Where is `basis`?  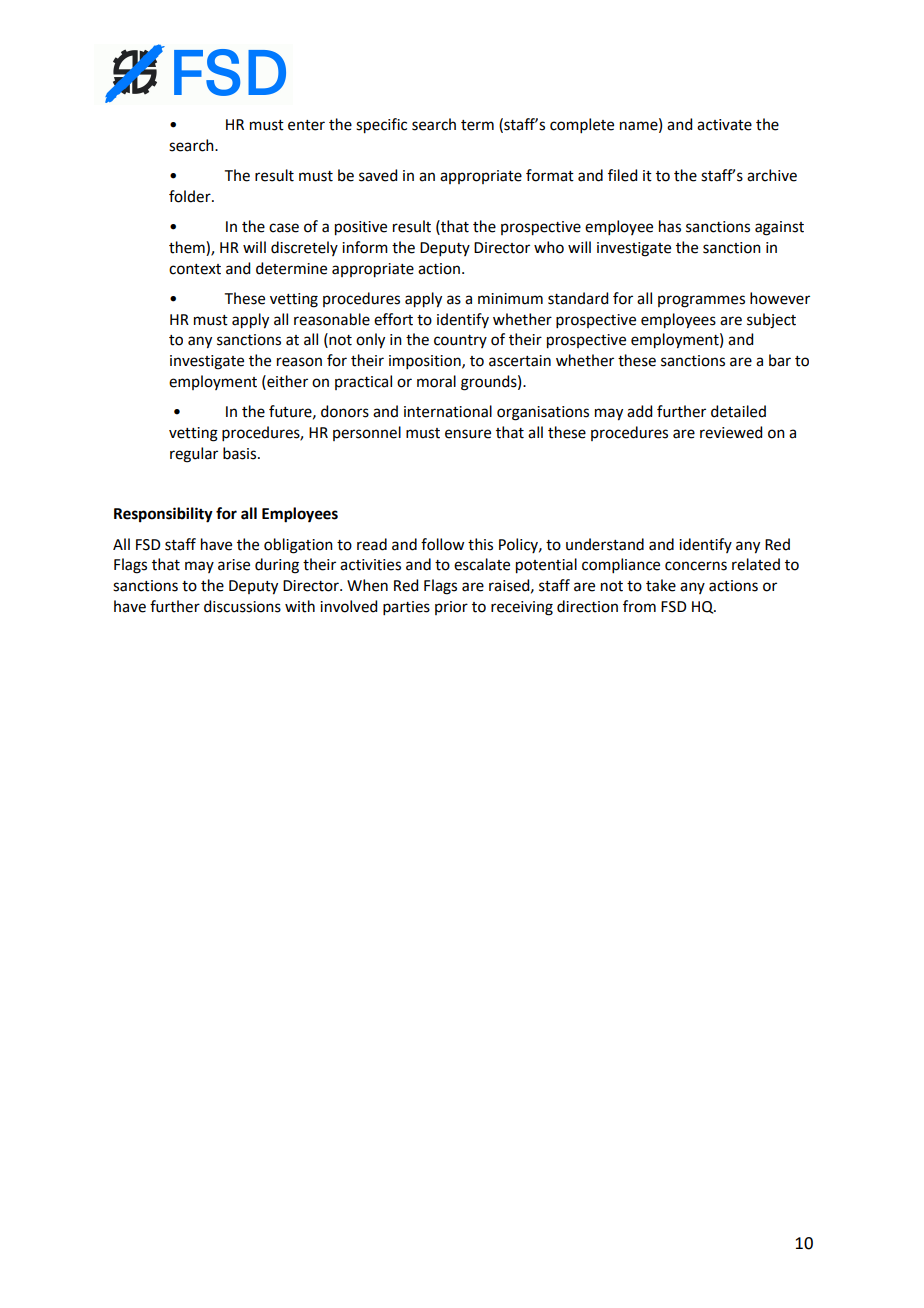 basis is located at coordinates (241, 453).
